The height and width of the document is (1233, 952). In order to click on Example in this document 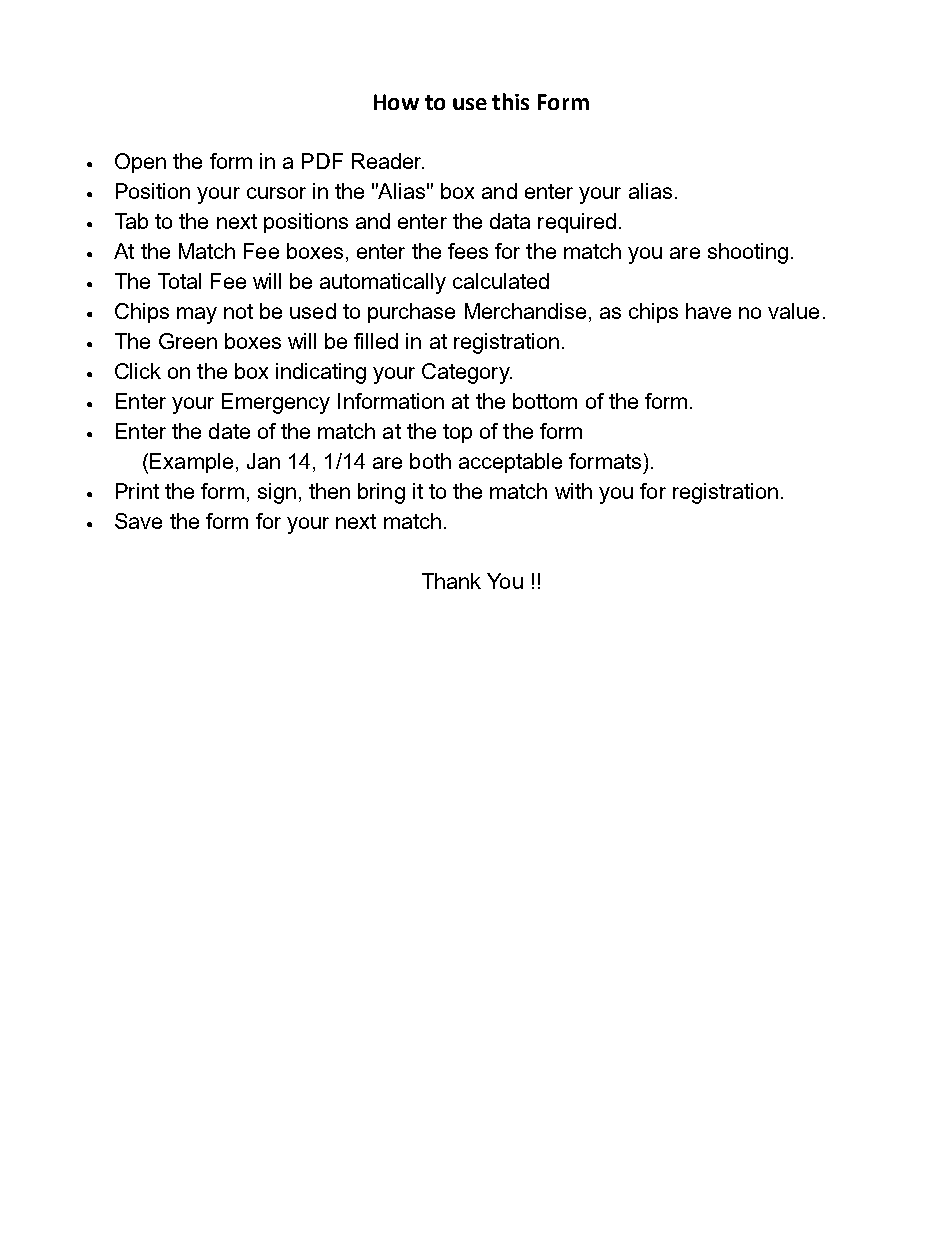, I will do `click(191, 463)`.
